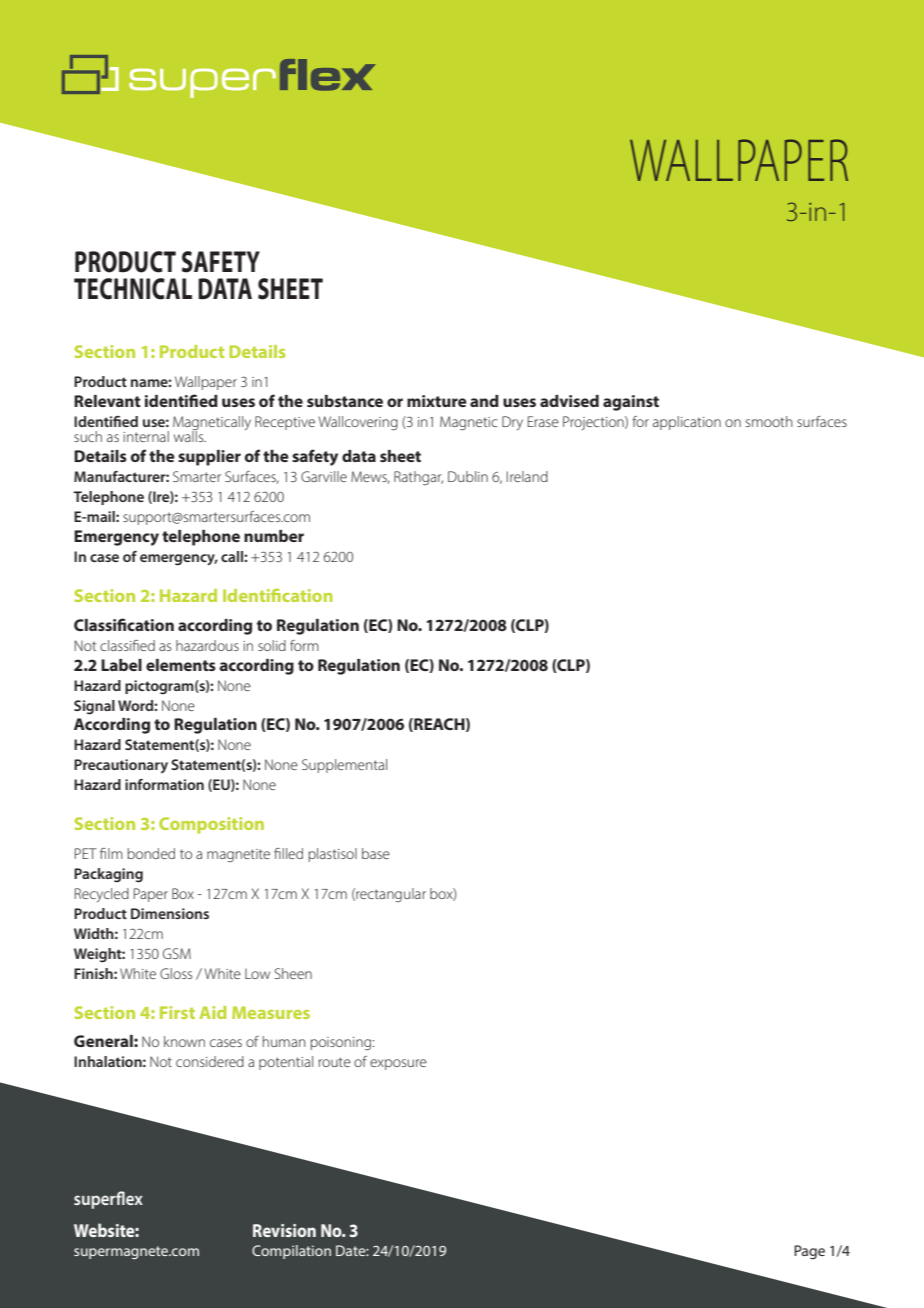 The image size is (924, 1308). What do you see at coordinates (170, 913) in the screenshot?
I see `Dimensions` at bounding box center [170, 913].
